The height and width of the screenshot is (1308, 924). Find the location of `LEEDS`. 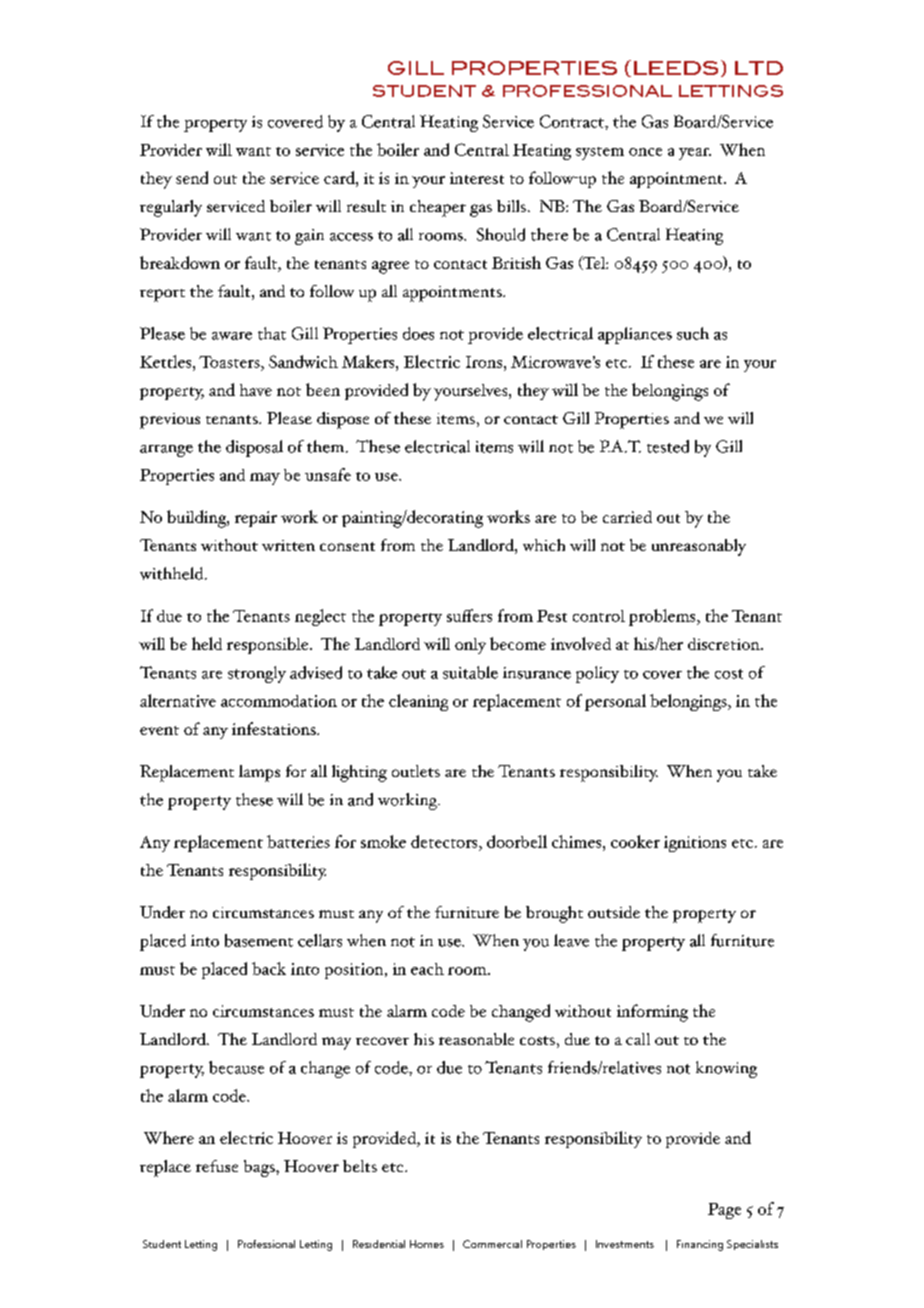

LEEDS is located at coordinates (676, 68).
